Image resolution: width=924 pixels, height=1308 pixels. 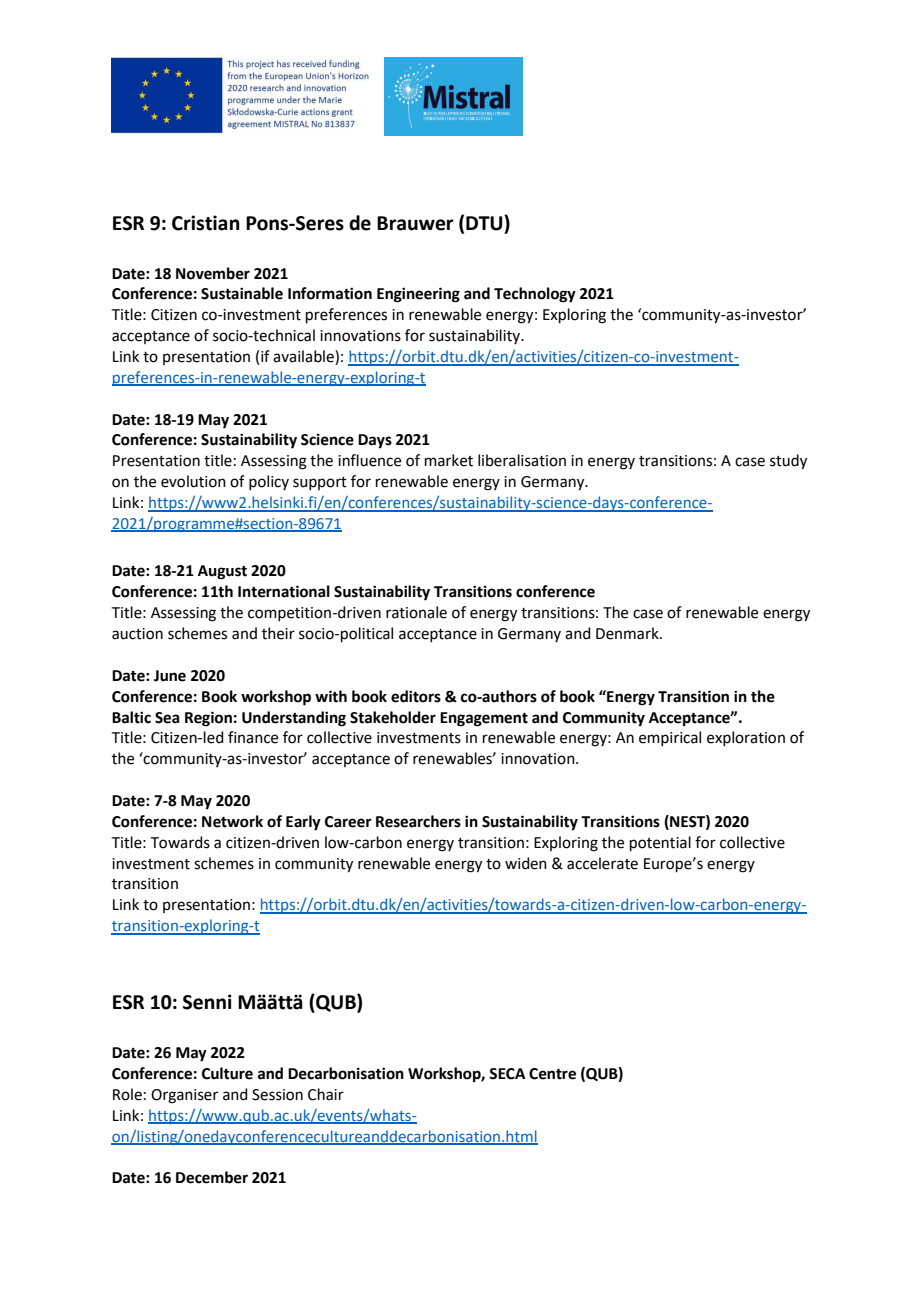 What do you see at coordinates (418, 295) in the page?
I see `Engineering` at bounding box center [418, 295].
